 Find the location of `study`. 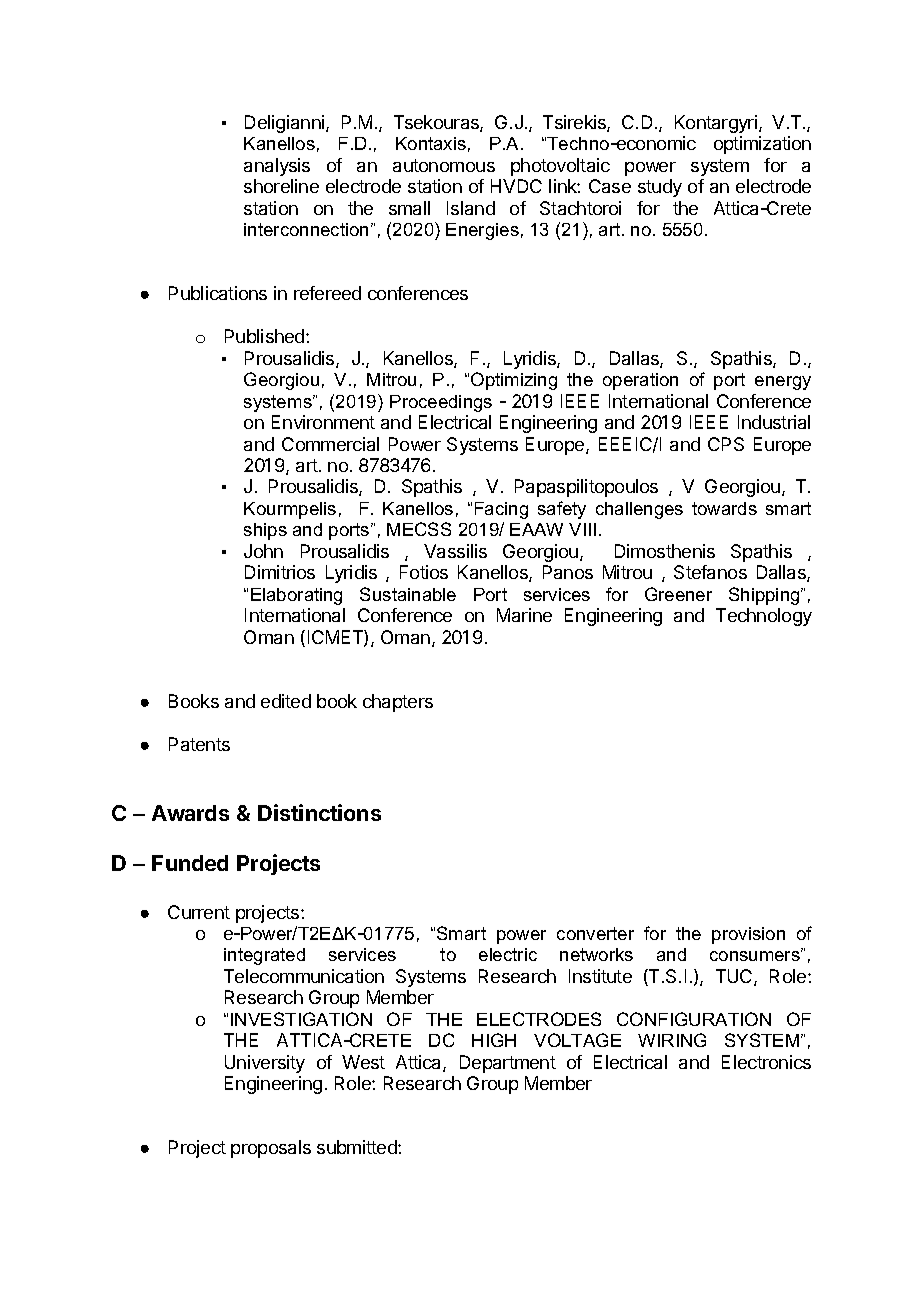

study is located at coordinates (660, 188).
